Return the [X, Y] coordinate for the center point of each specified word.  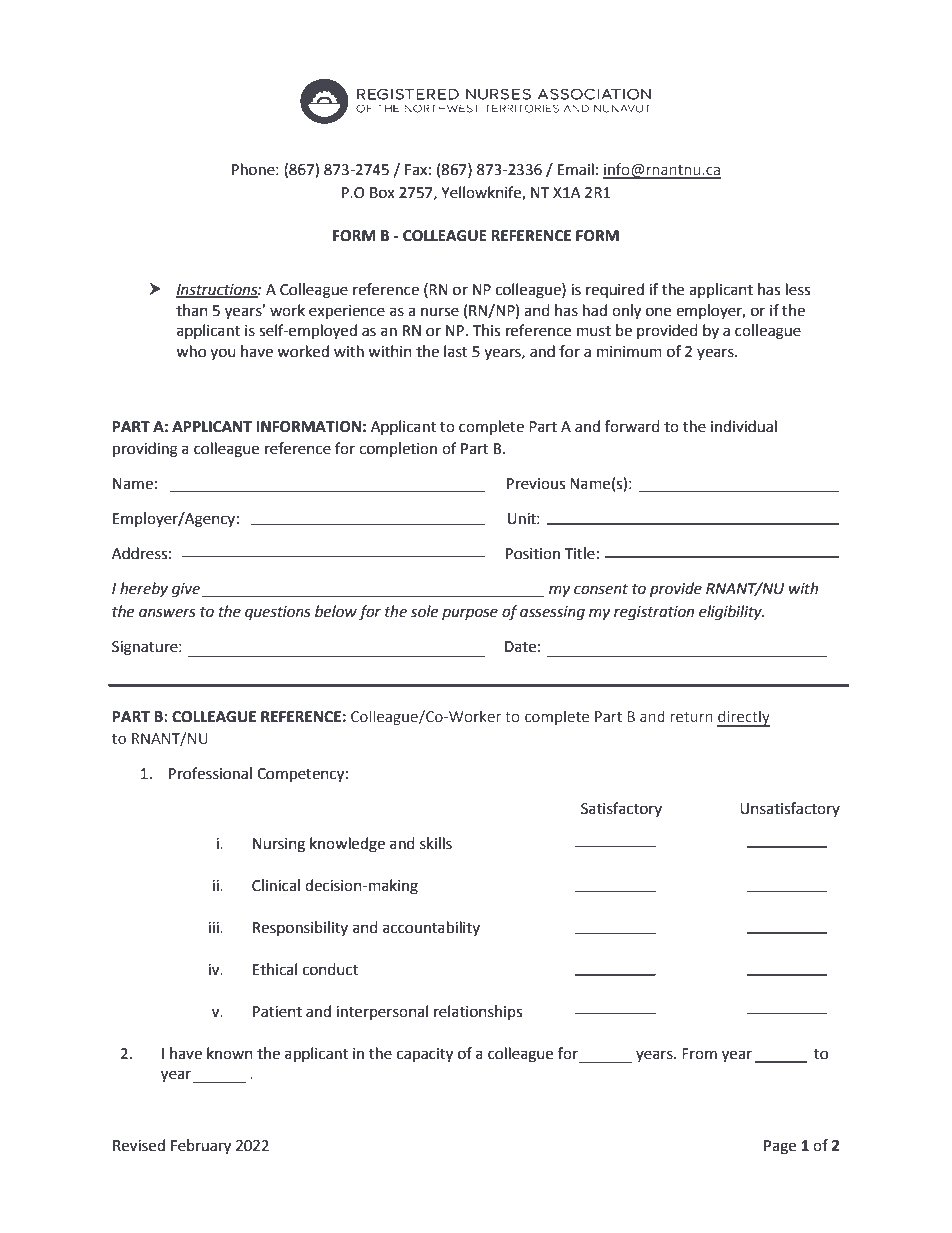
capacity [425, 1055]
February [201, 1147]
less [798, 289]
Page [780, 1147]
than [192, 310]
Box [382, 193]
